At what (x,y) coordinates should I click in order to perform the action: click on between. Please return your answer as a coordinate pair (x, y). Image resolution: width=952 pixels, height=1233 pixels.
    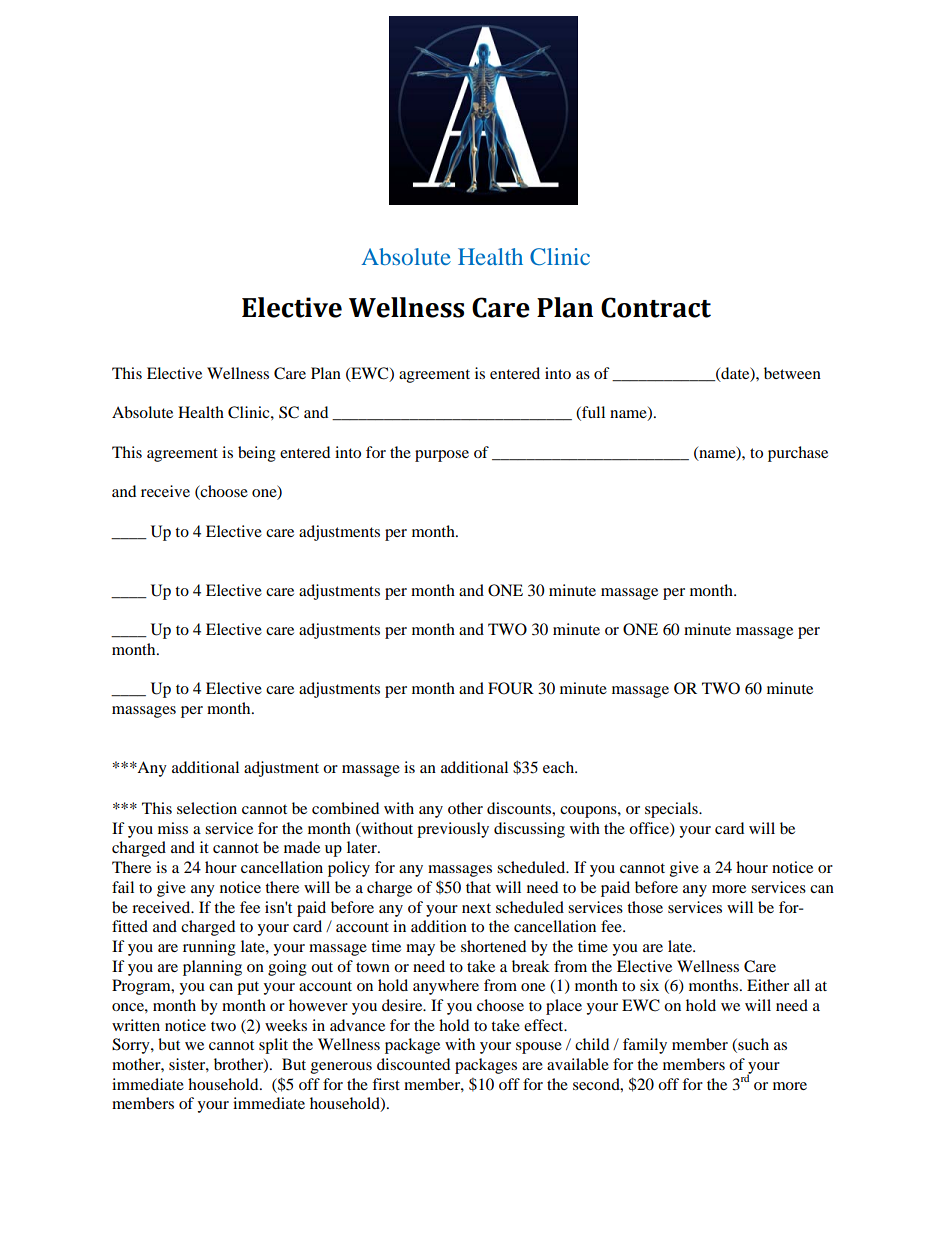
    Looking at the image, I should click on (792, 373).
